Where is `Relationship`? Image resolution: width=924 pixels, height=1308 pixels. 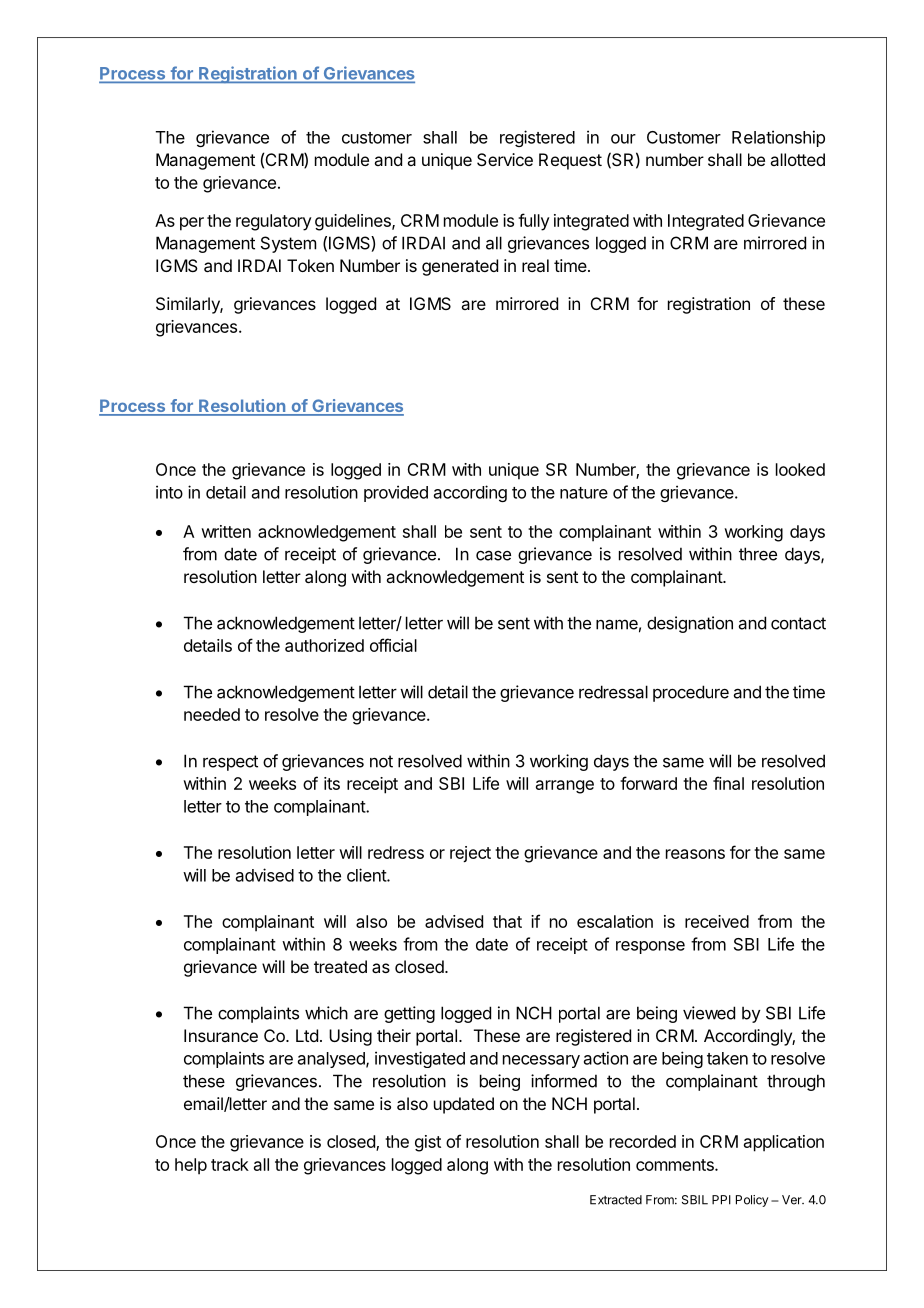 Relationship is located at coordinates (778, 138).
